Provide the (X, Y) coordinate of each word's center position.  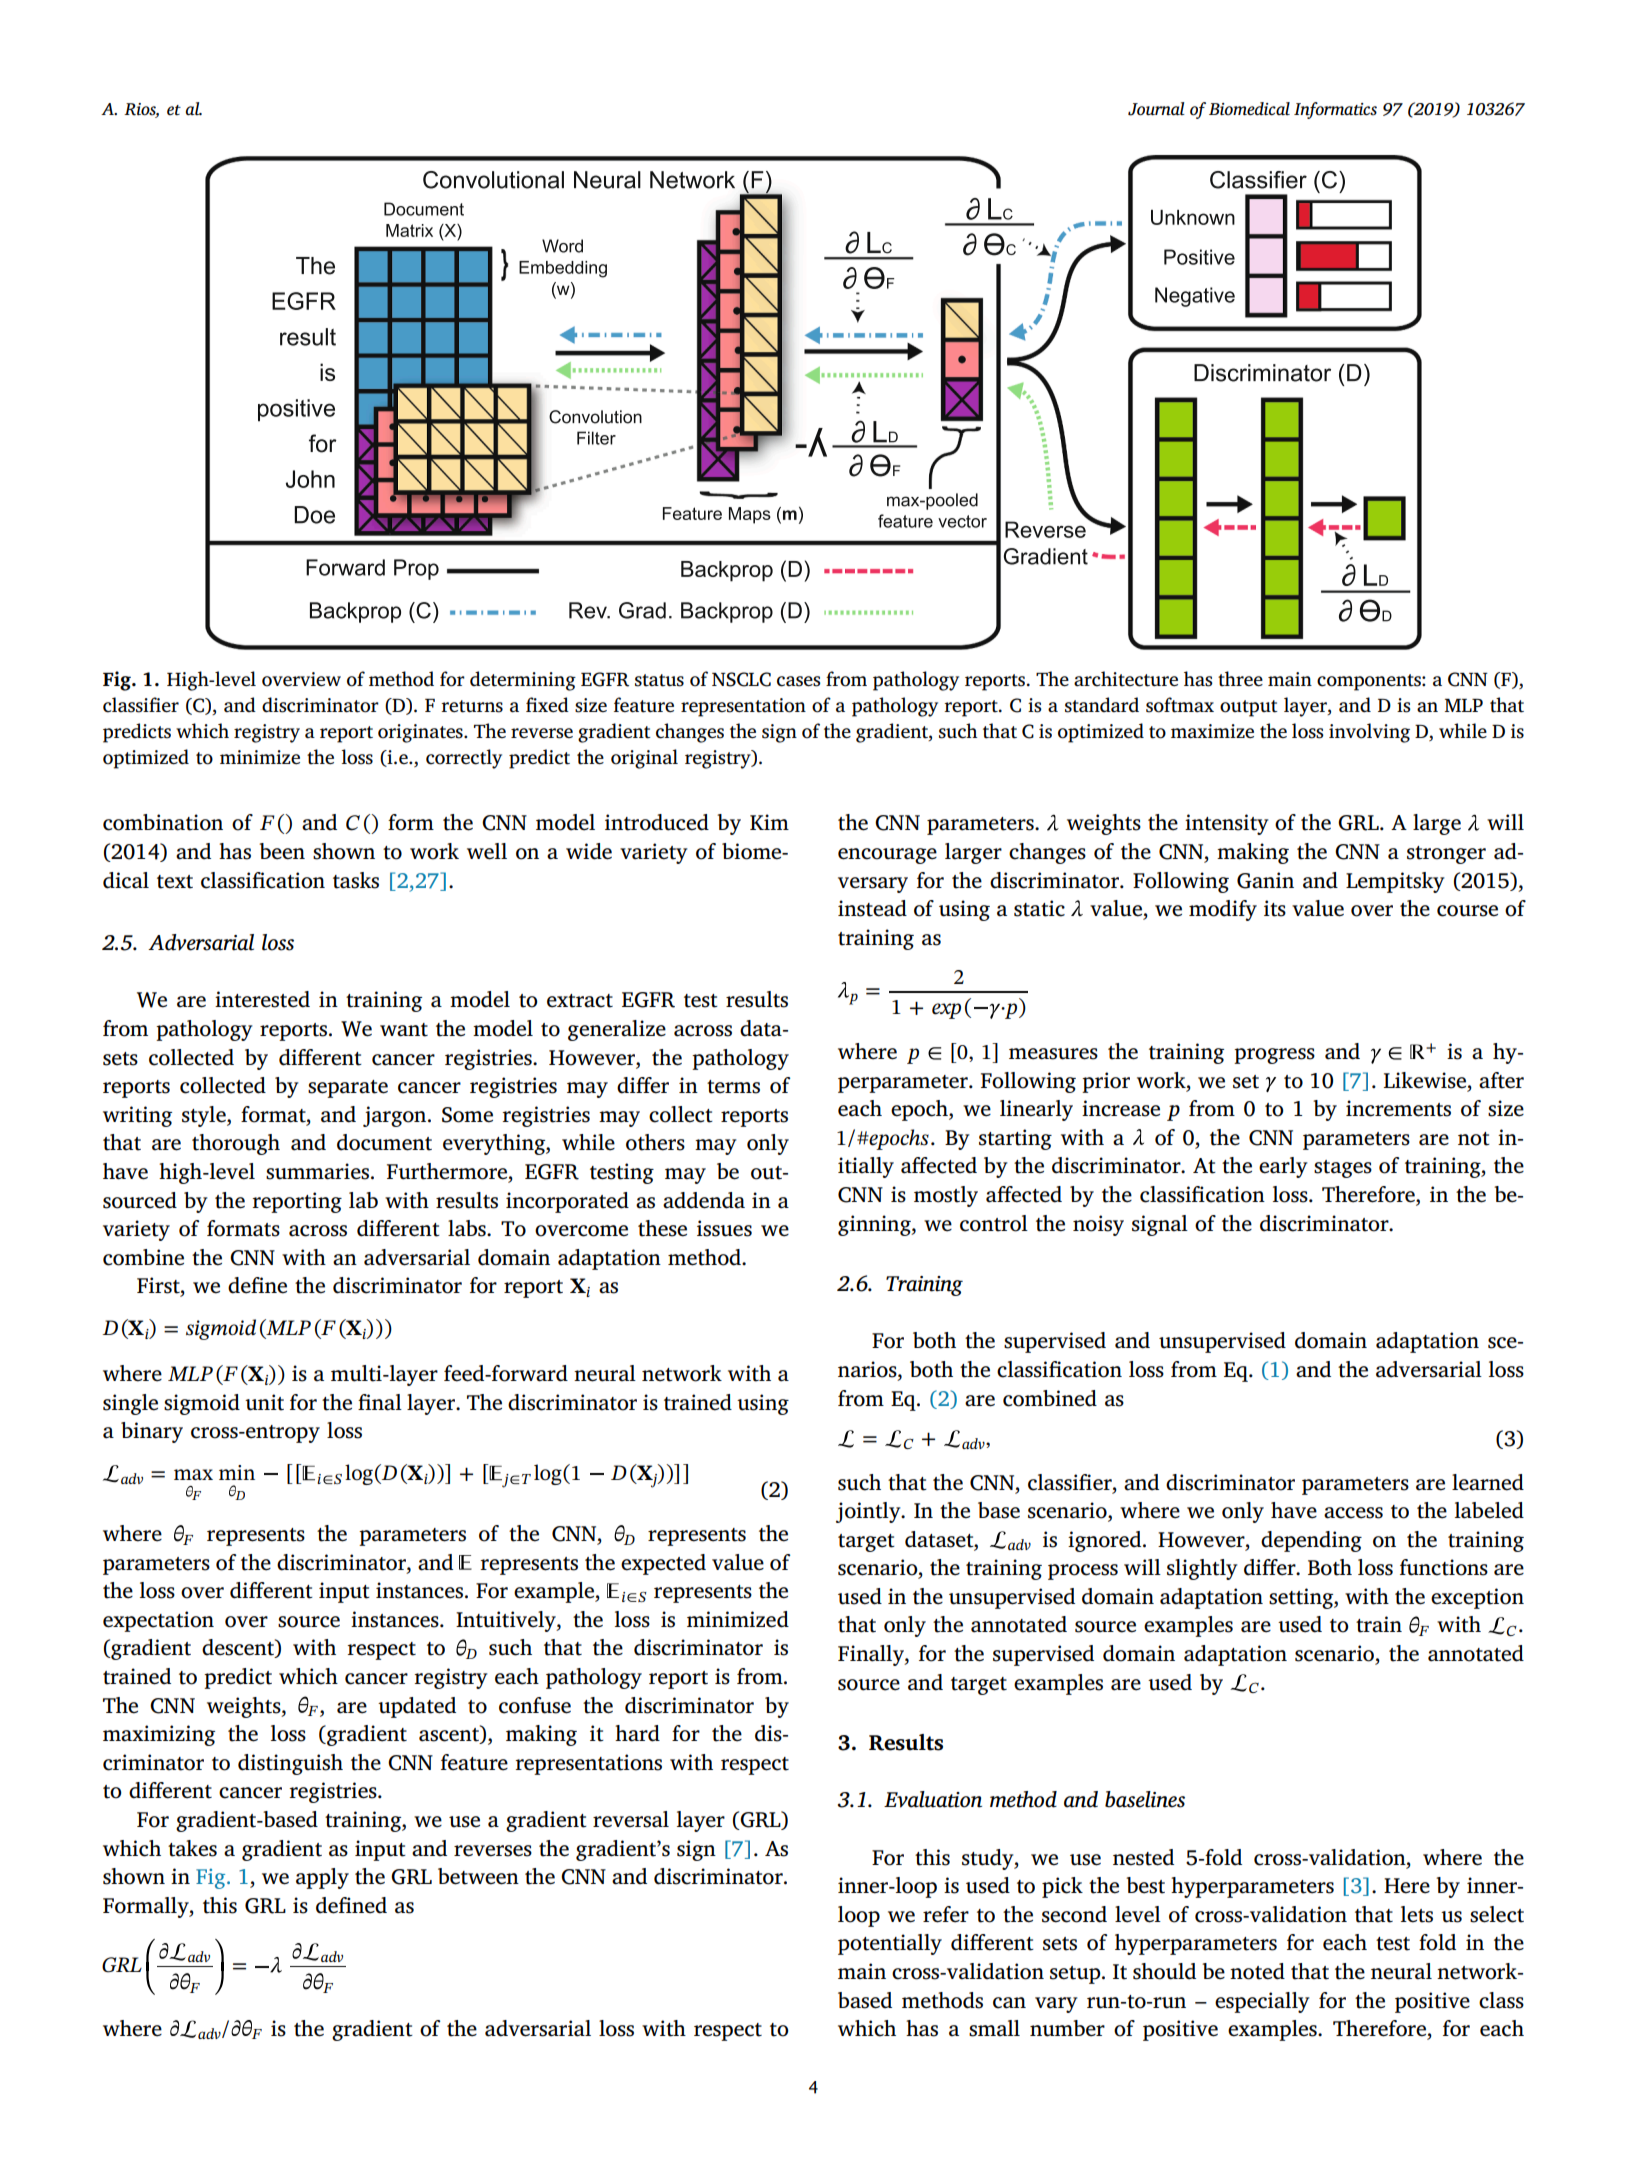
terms (733, 1087)
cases (799, 681)
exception (1477, 1598)
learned (1488, 1482)
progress (1274, 1056)
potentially (890, 1944)
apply (322, 1878)
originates (421, 733)
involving (1369, 733)
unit (264, 1402)
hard (637, 1733)
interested (262, 999)
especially (1262, 2002)
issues (724, 1228)
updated (417, 1707)
